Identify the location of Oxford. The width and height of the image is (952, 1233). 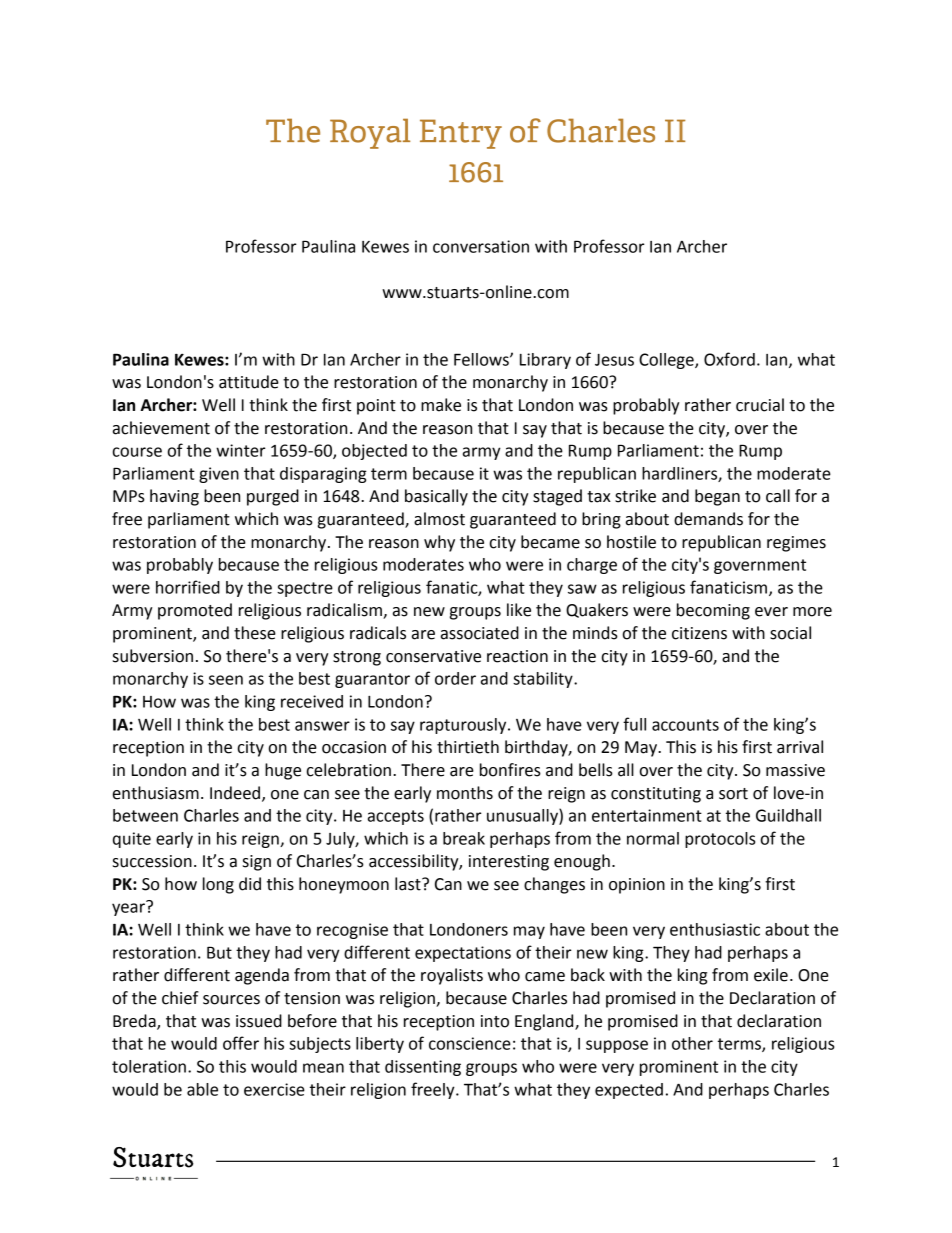
(729, 359).
